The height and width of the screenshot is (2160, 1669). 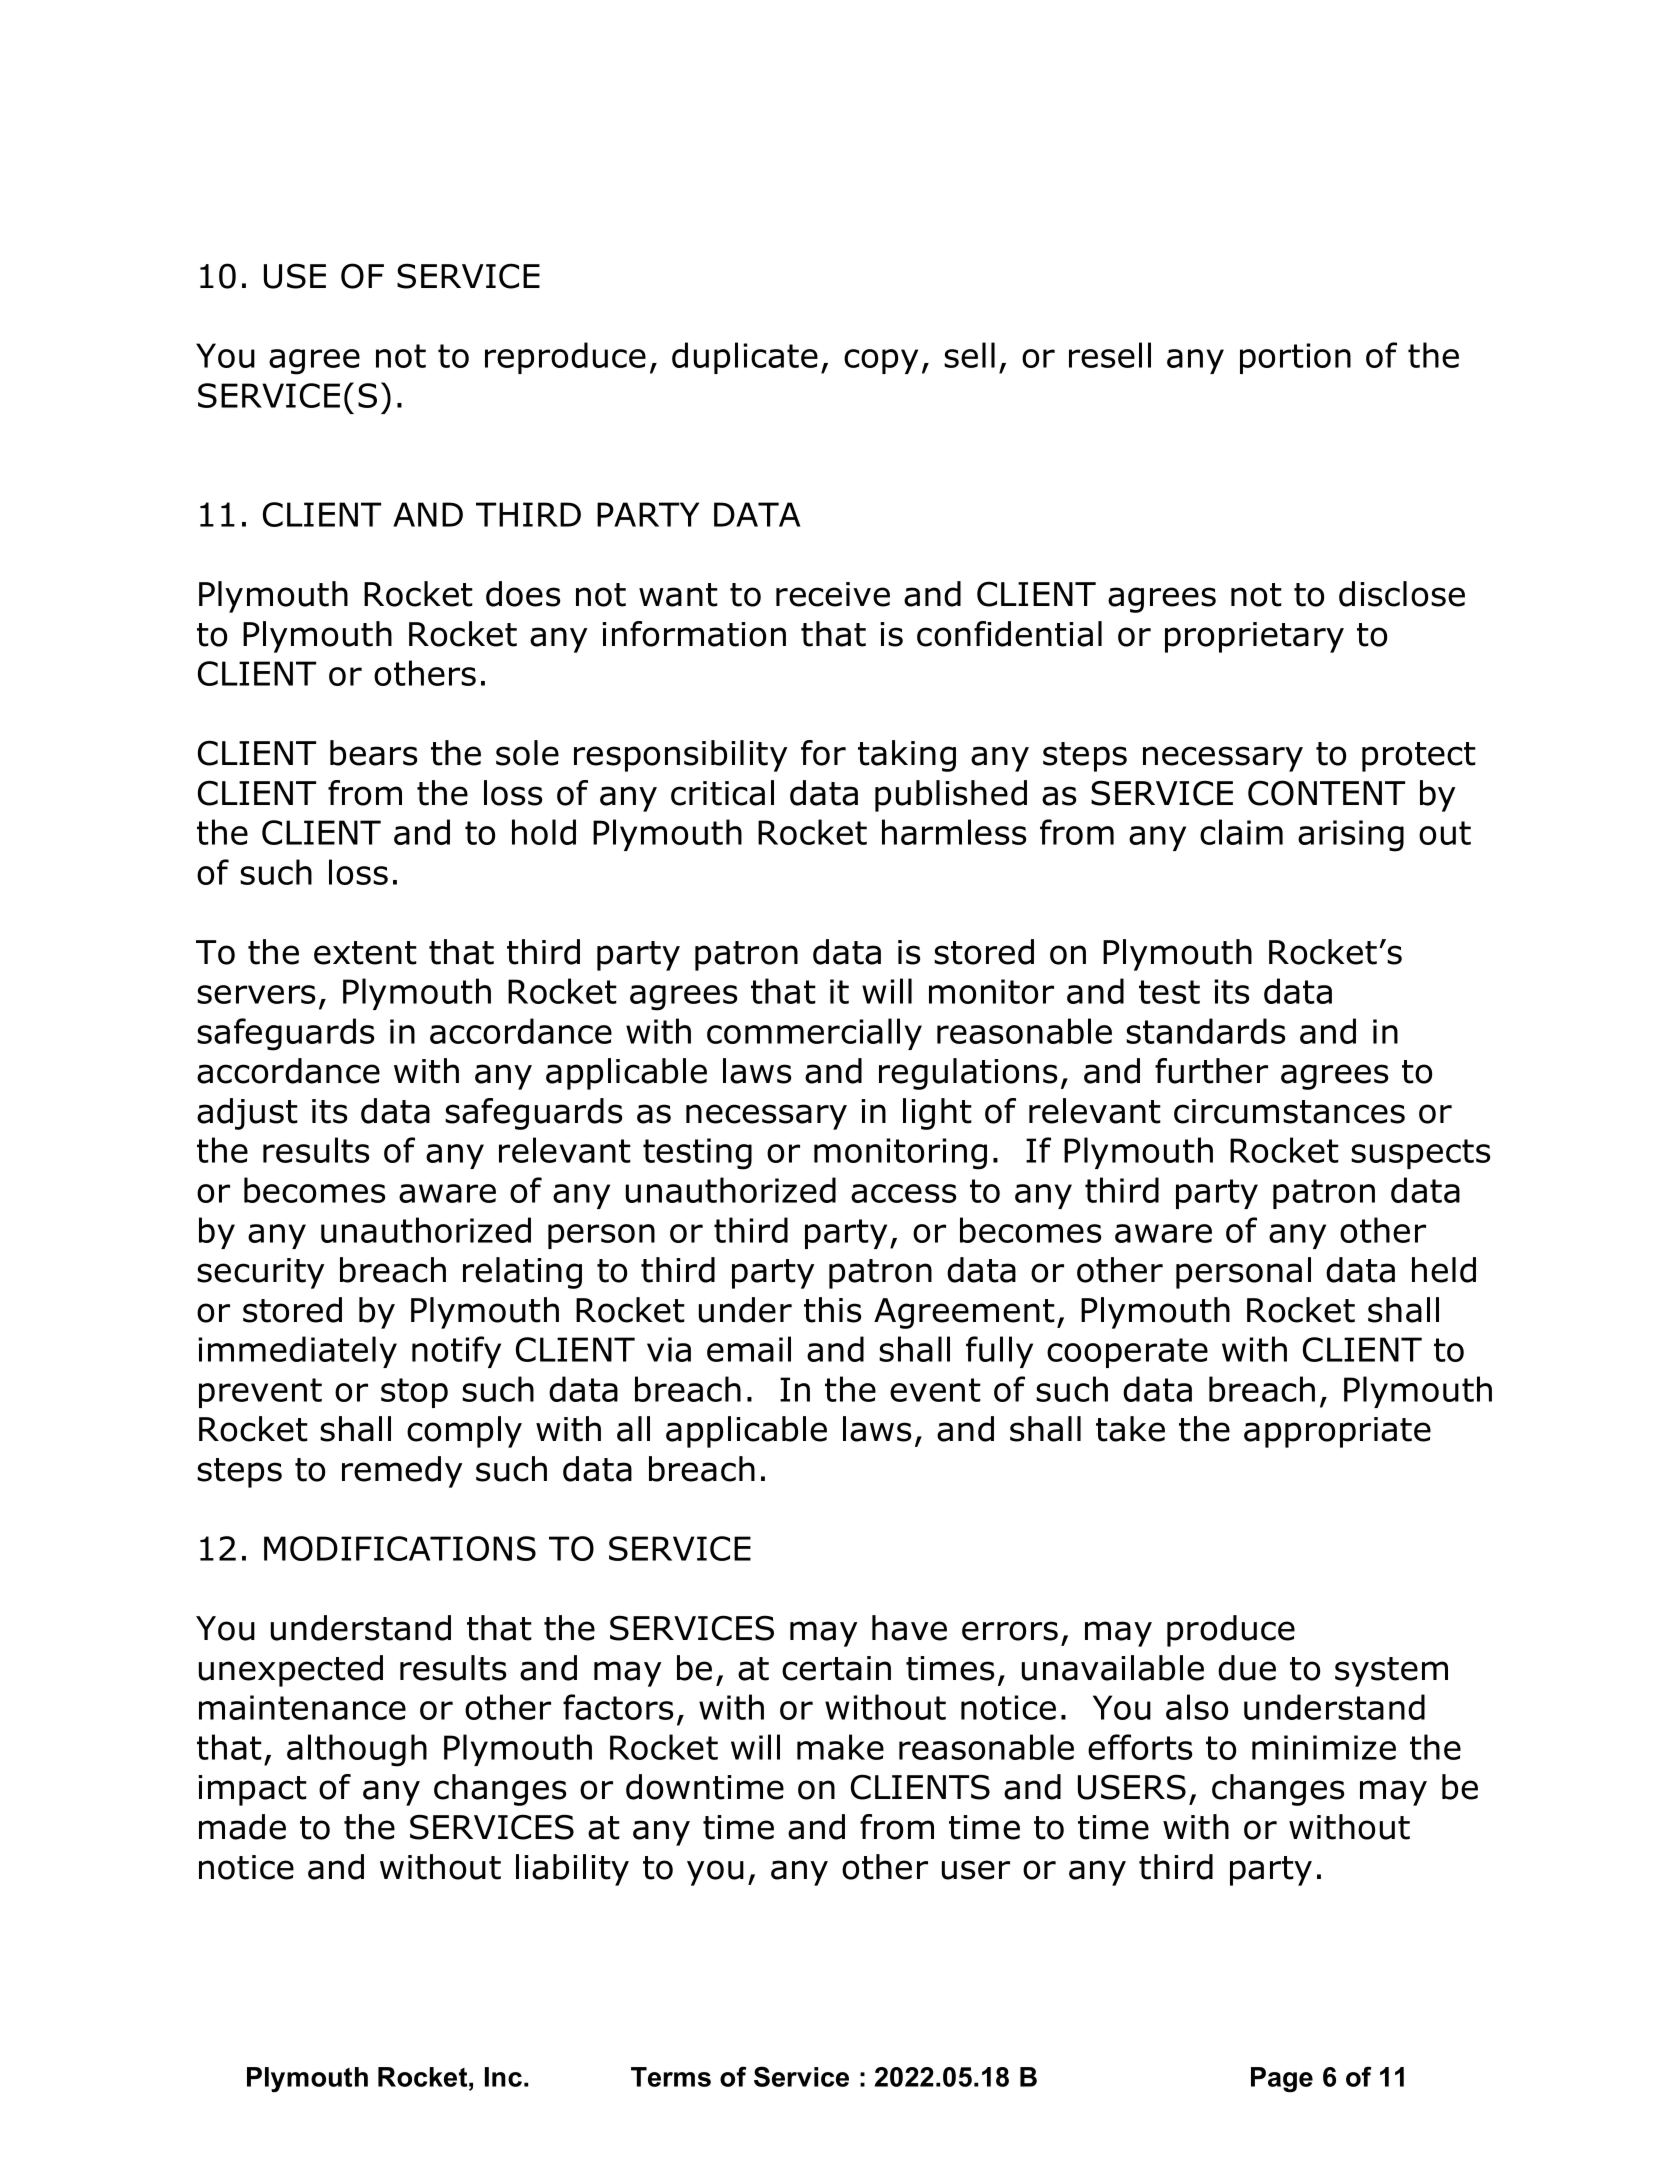 What do you see at coordinates (832, 1310) in the screenshot?
I see `this` at bounding box center [832, 1310].
